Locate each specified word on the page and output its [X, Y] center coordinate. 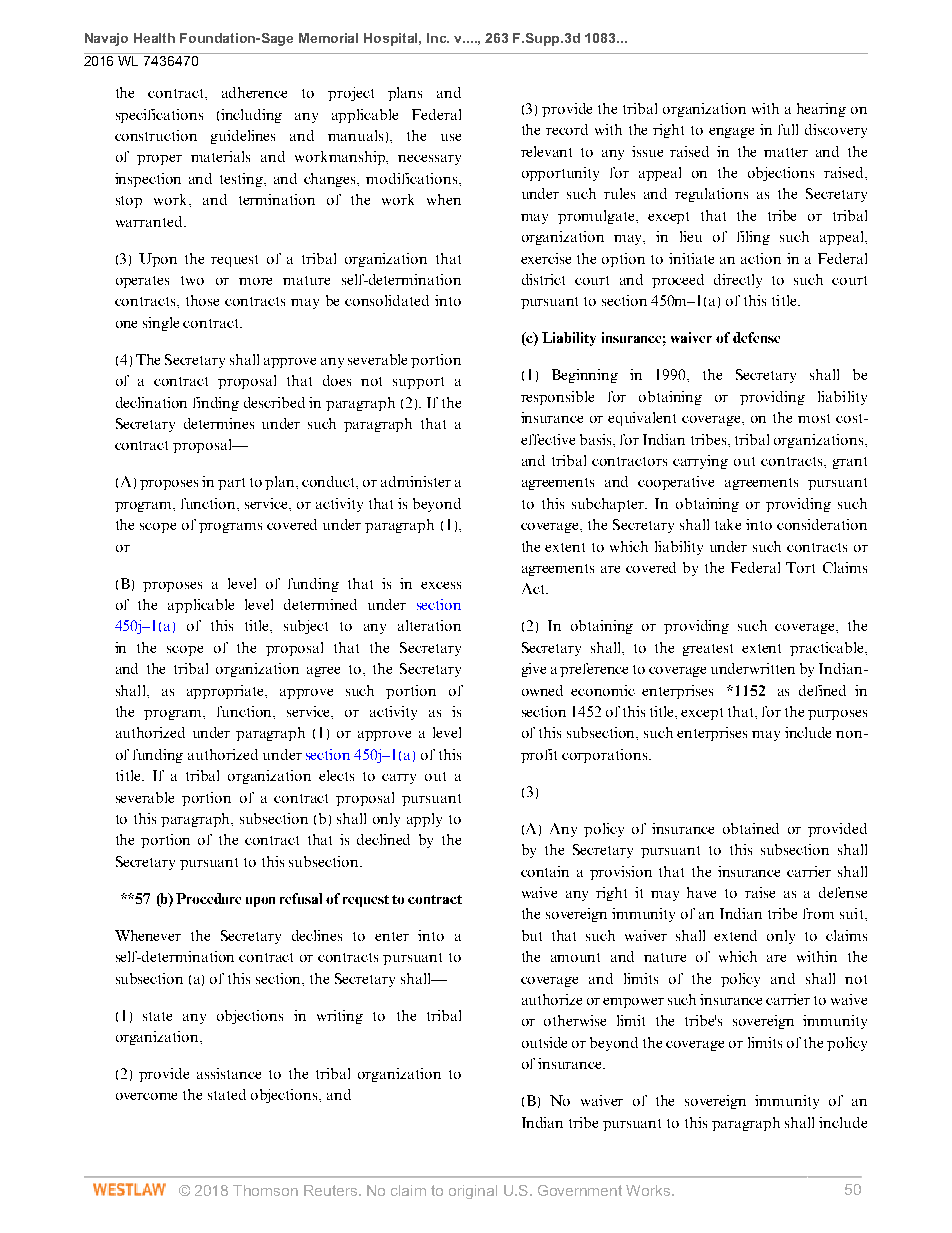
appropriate [227, 692]
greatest [708, 650]
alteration [429, 625]
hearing [821, 110]
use [451, 137]
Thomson [265, 1190]
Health [154, 38]
